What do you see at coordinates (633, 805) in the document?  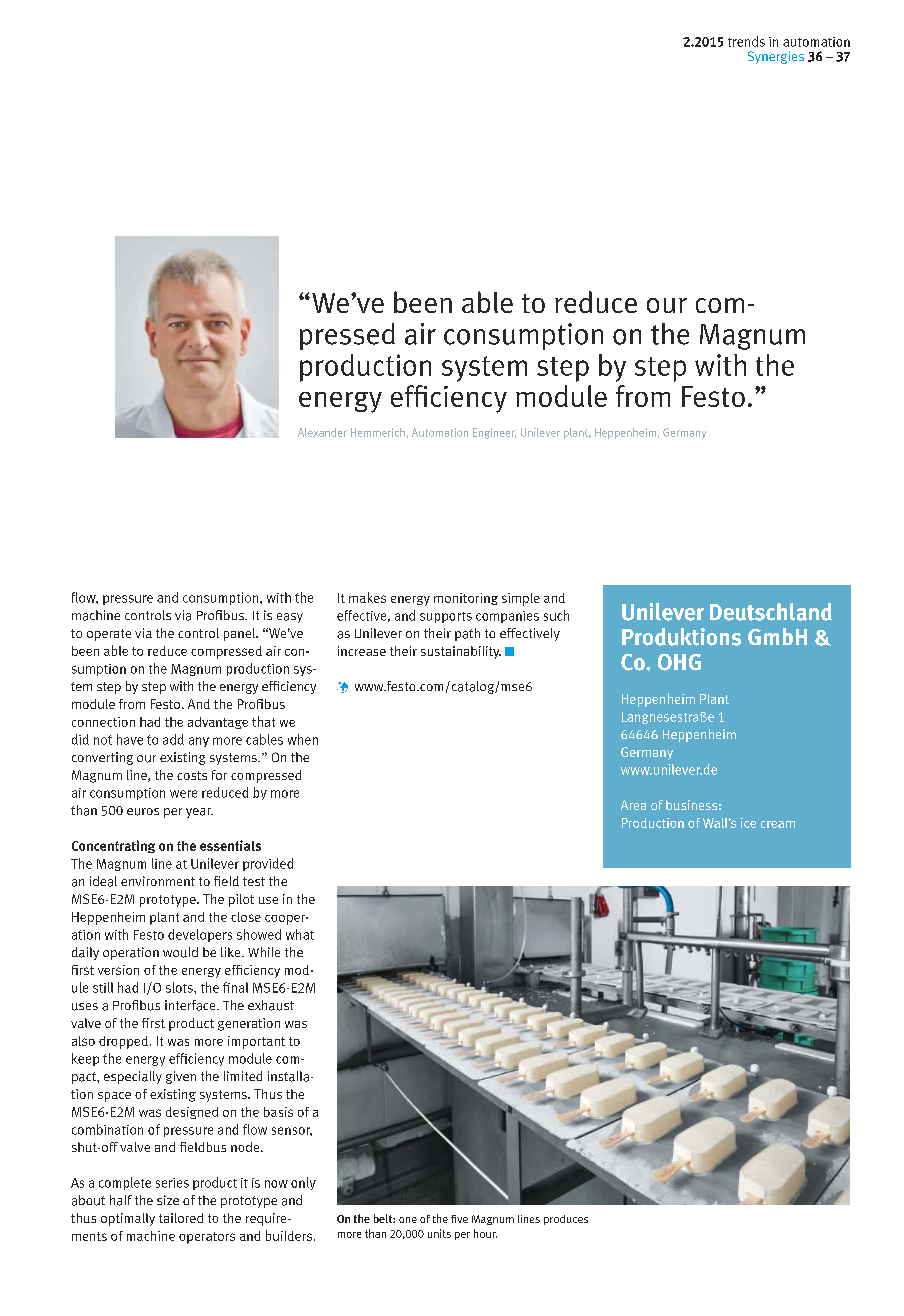 I see `Area` at bounding box center [633, 805].
